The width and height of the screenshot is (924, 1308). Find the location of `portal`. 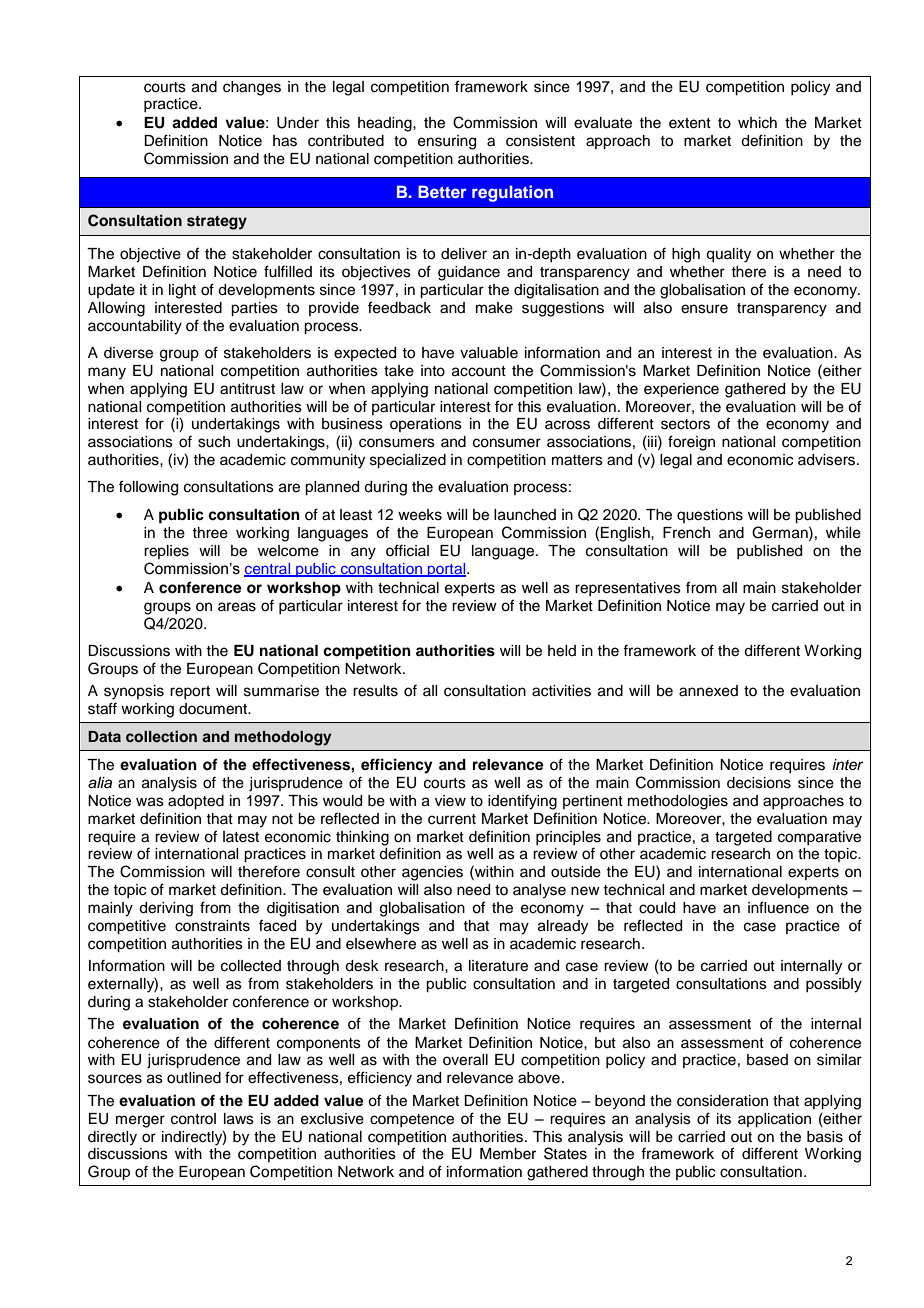

portal is located at coordinates (447, 570).
